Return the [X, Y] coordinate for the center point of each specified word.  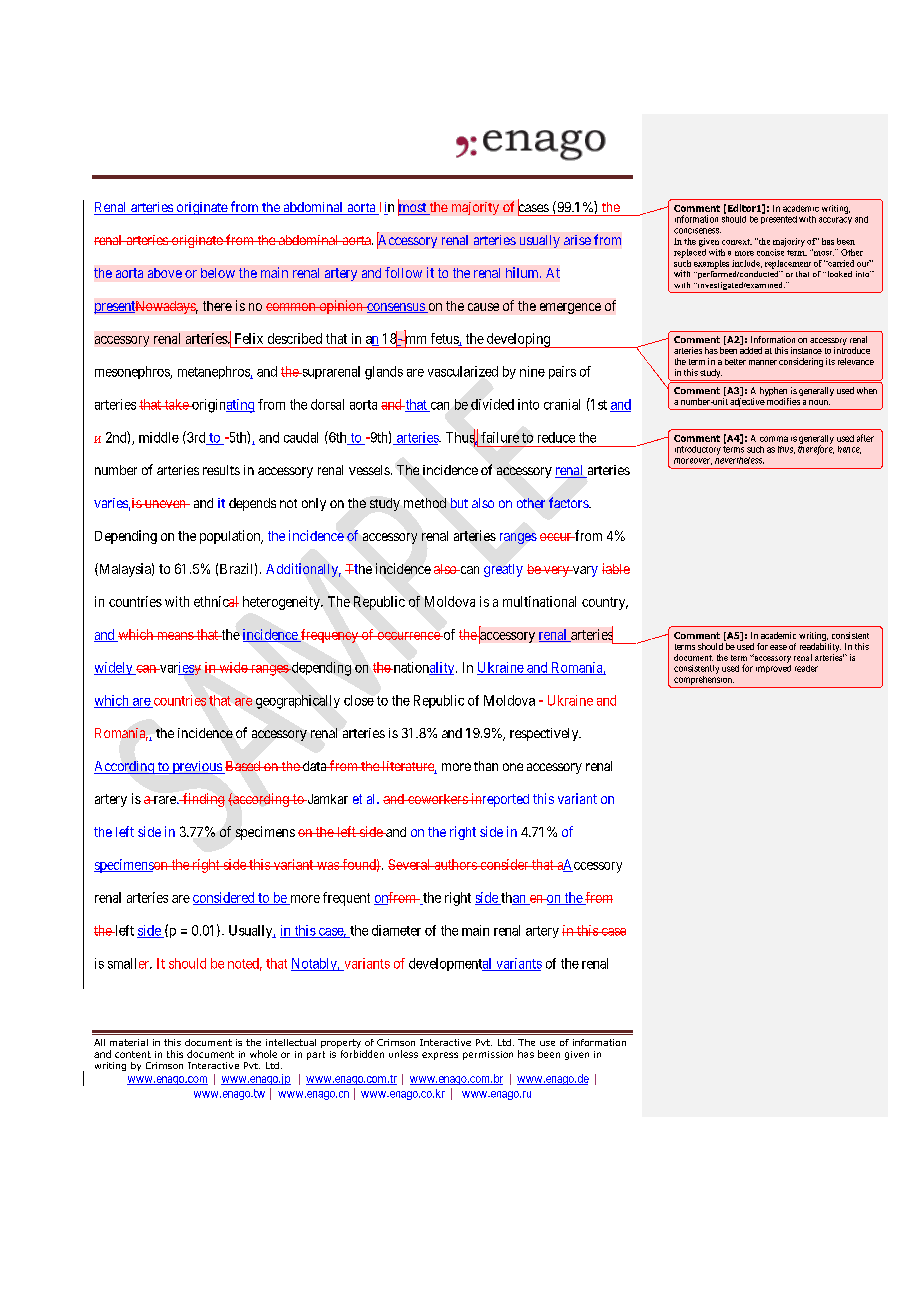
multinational [539, 601]
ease [778, 647]
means [175, 636]
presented [779, 220]
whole [263, 1054]
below [218, 273]
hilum [523, 272]
